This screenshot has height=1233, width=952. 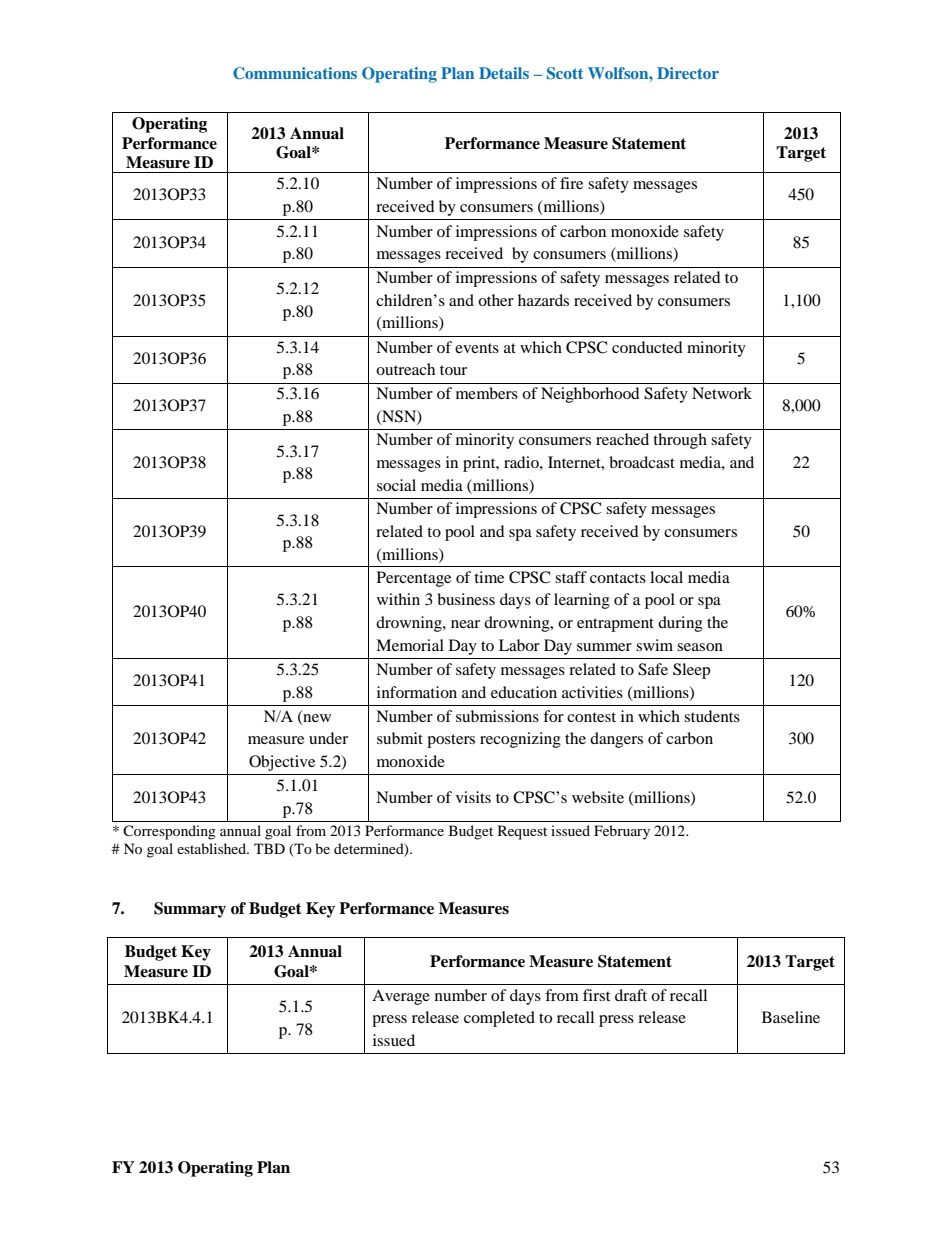 What do you see at coordinates (791, 1017) in the screenshot?
I see `Baseline` at bounding box center [791, 1017].
